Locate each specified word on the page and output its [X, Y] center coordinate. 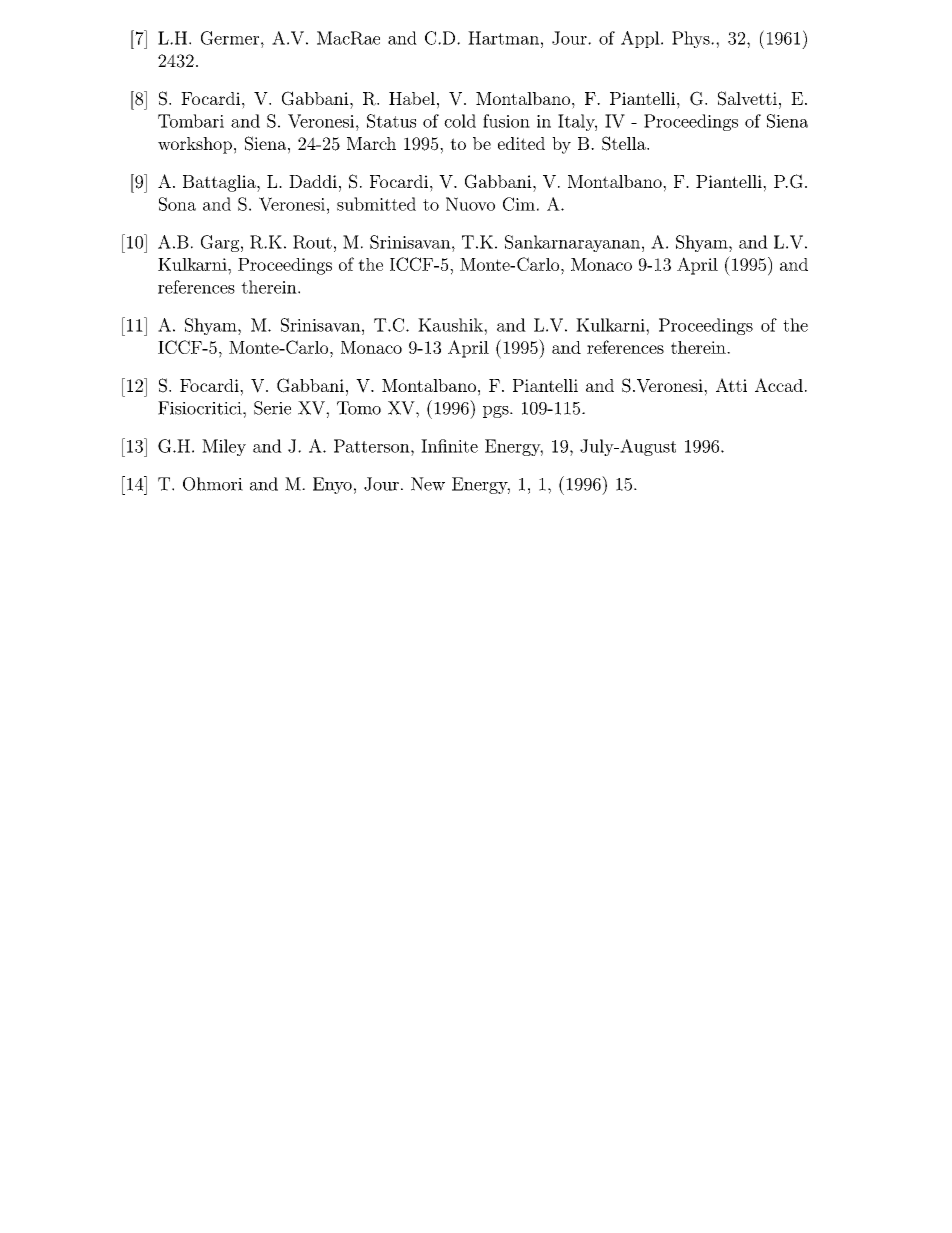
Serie [272, 408]
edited [521, 143]
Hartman [503, 38]
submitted [376, 204]
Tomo [359, 408]
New [428, 484]
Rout [312, 242]
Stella [625, 143]
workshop [195, 145]
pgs [497, 412]
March [371, 143]
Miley [224, 447]
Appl [641, 39]
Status [391, 121]
